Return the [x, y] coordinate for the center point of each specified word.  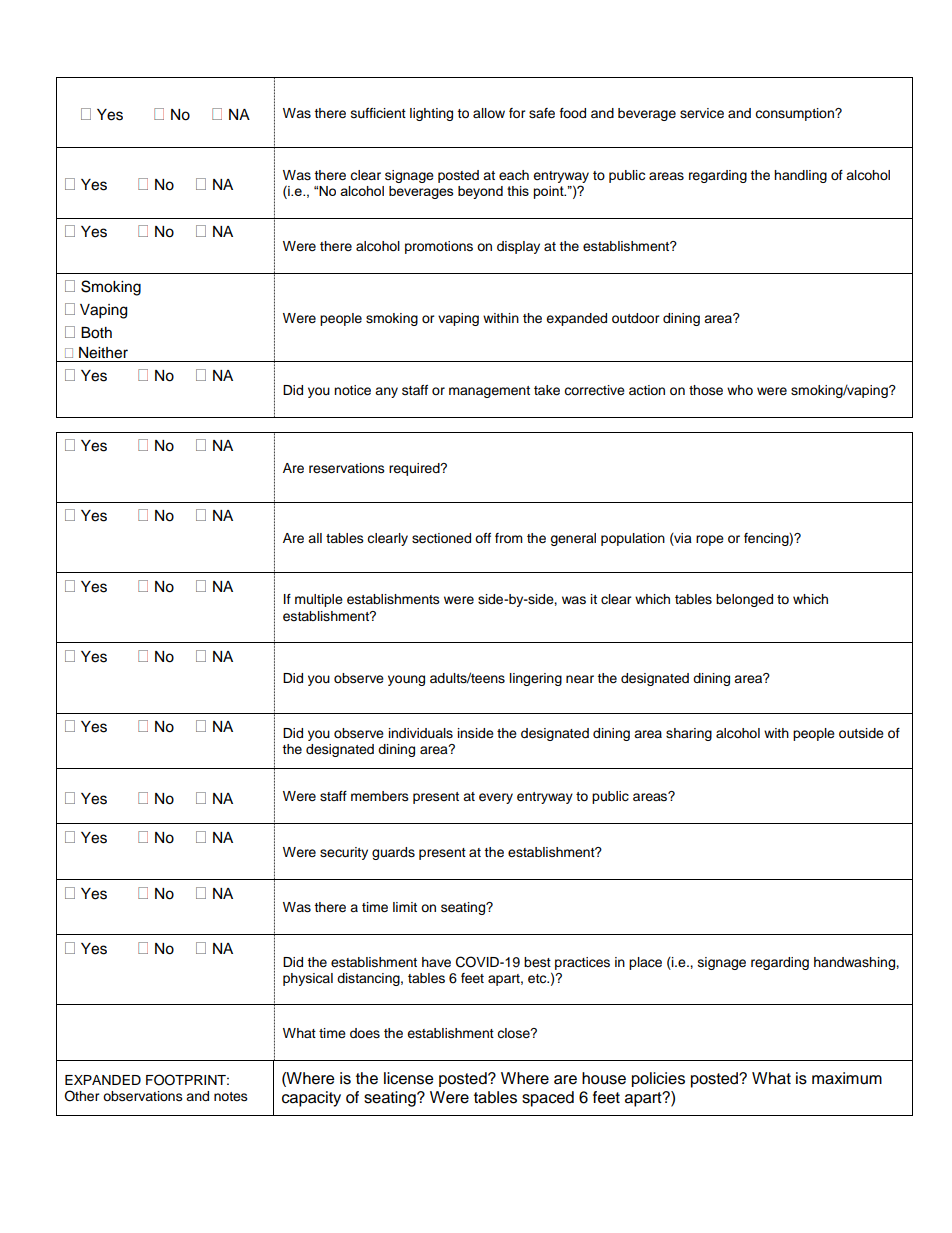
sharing [689, 734]
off [483, 538]
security [344, 853]
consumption [795, 114]
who [740, 390]
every [496, 798]
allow [489, 113]
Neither [103, 353]
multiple [319, 600]
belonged [744, 600]
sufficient [378, 113]
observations [143, 1096]
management [489, 392]
